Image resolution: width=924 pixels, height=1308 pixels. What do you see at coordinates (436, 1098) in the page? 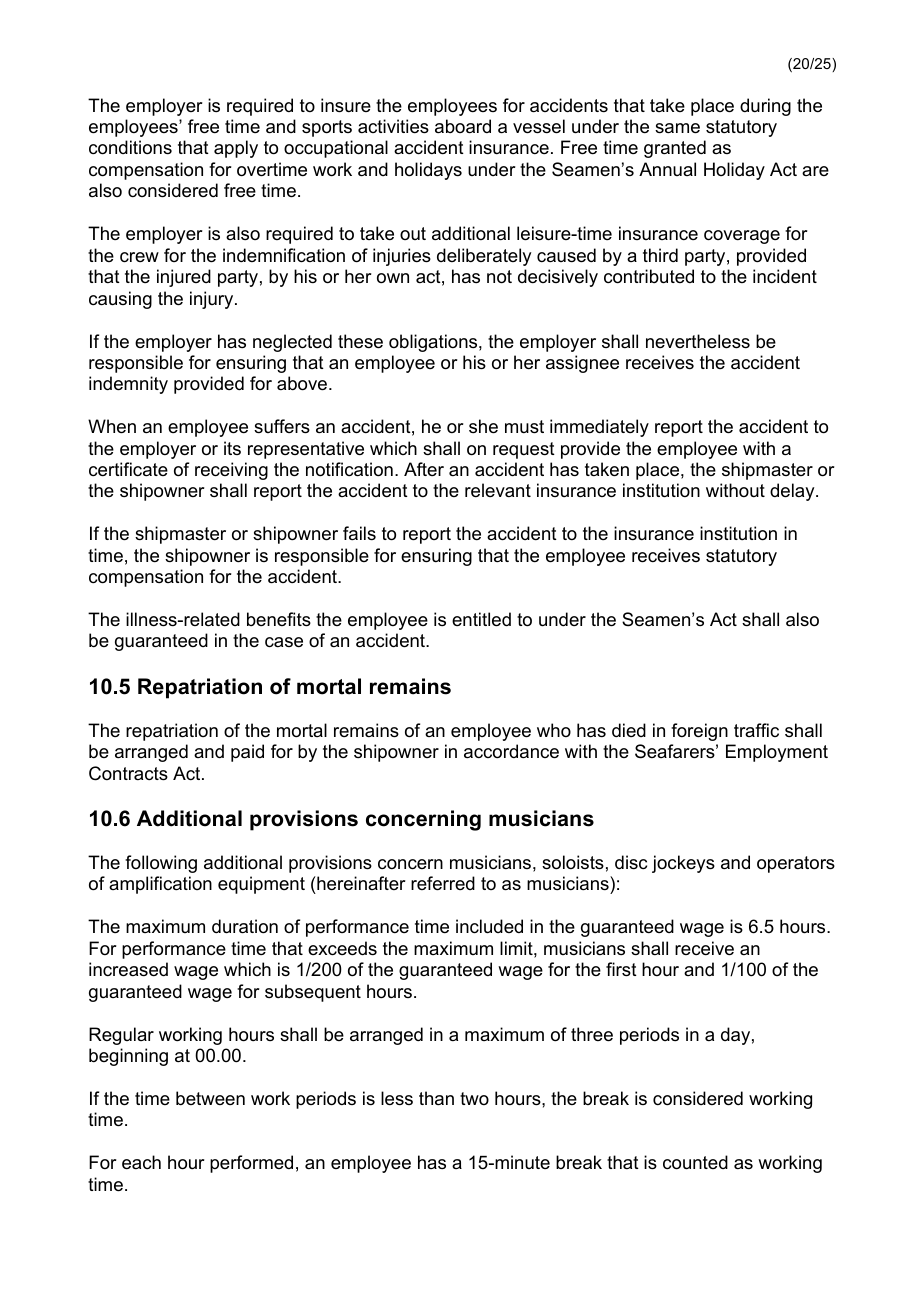
I see `than` at bounding box center [436, 1098].
